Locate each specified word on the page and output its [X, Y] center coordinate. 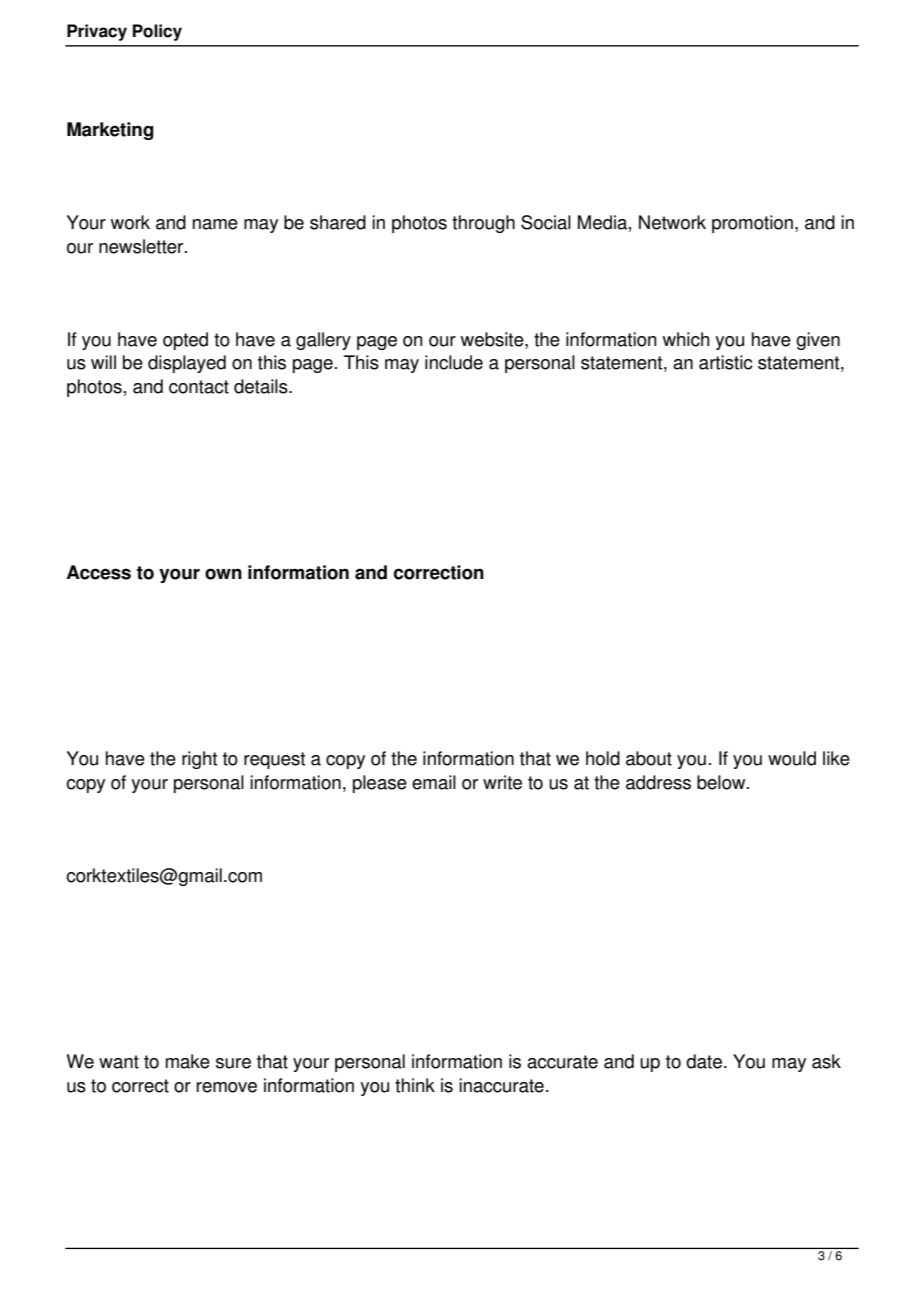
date [704, 1061]
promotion [752, 224]
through [483, 224]
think [415, 1085]
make [188, 1061]
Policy [157, 32]
